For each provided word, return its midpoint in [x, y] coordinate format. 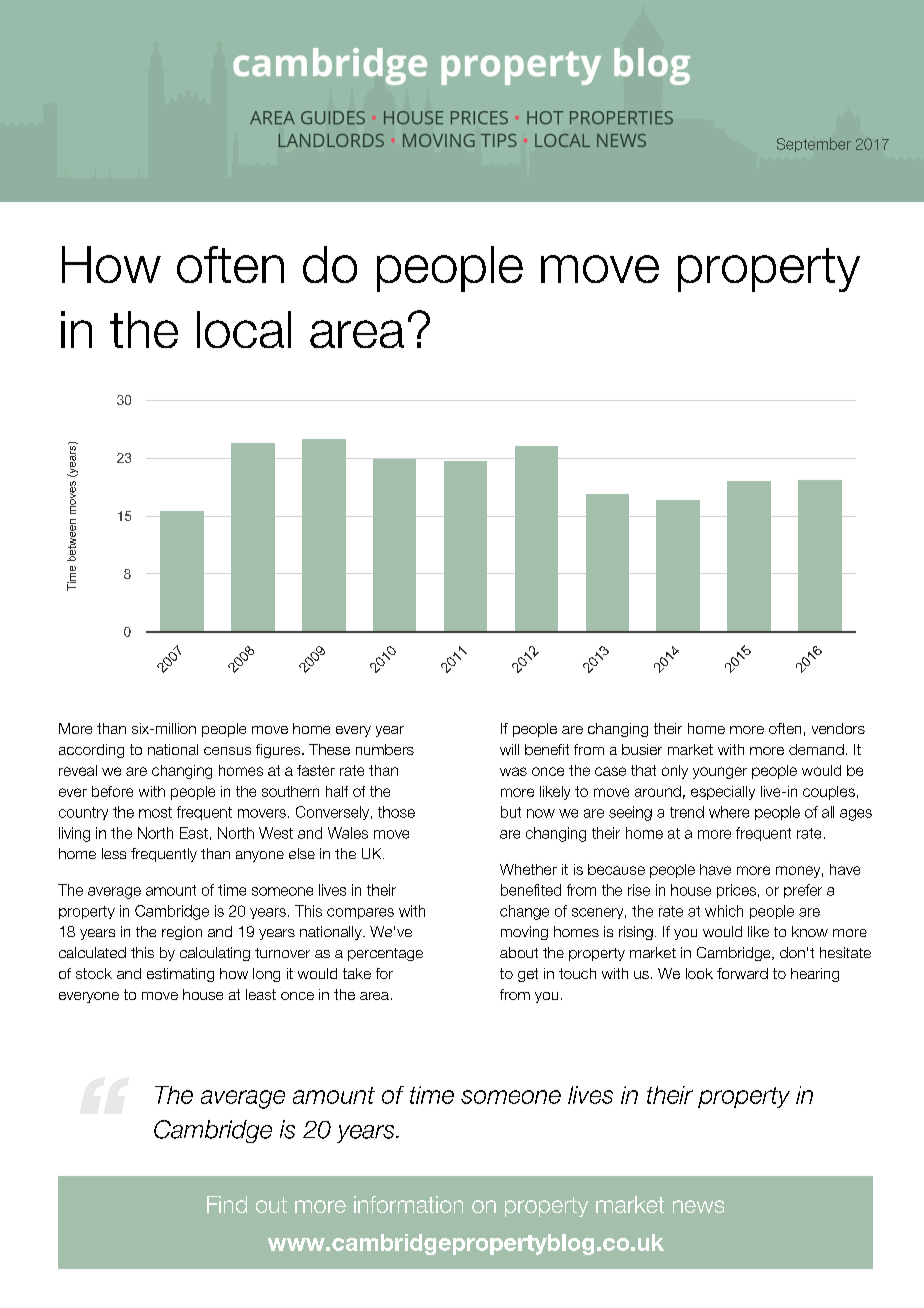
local [244, 329]
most [155, 812]
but [511, 812]
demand [816, 749]
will [509, 749]
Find [227, 1204]
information [408, 1204]
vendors [838, 728]
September [814, 145]
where [729, 812]
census [227, 751]
